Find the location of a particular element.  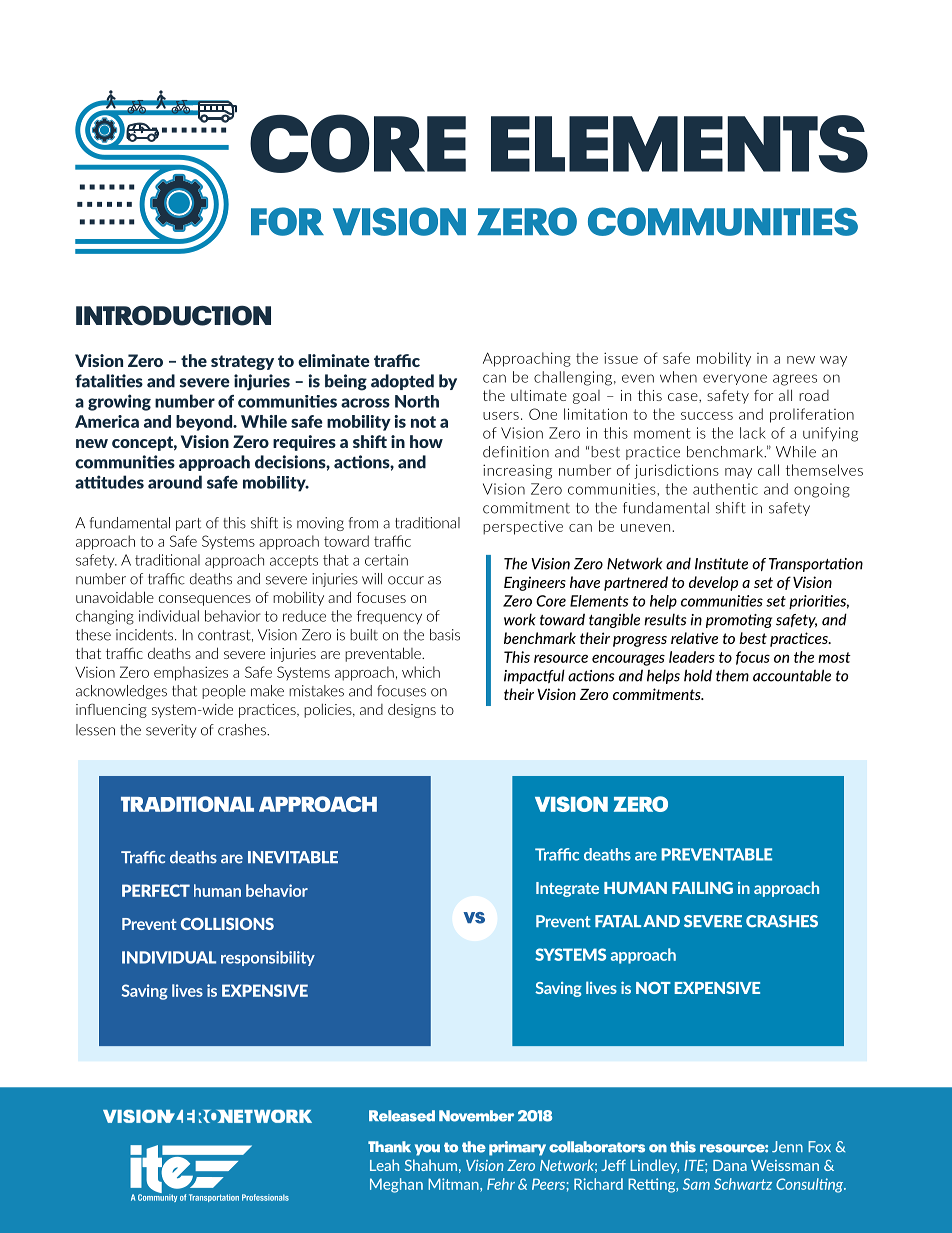

accountable is located at coordinates (792, 675).
